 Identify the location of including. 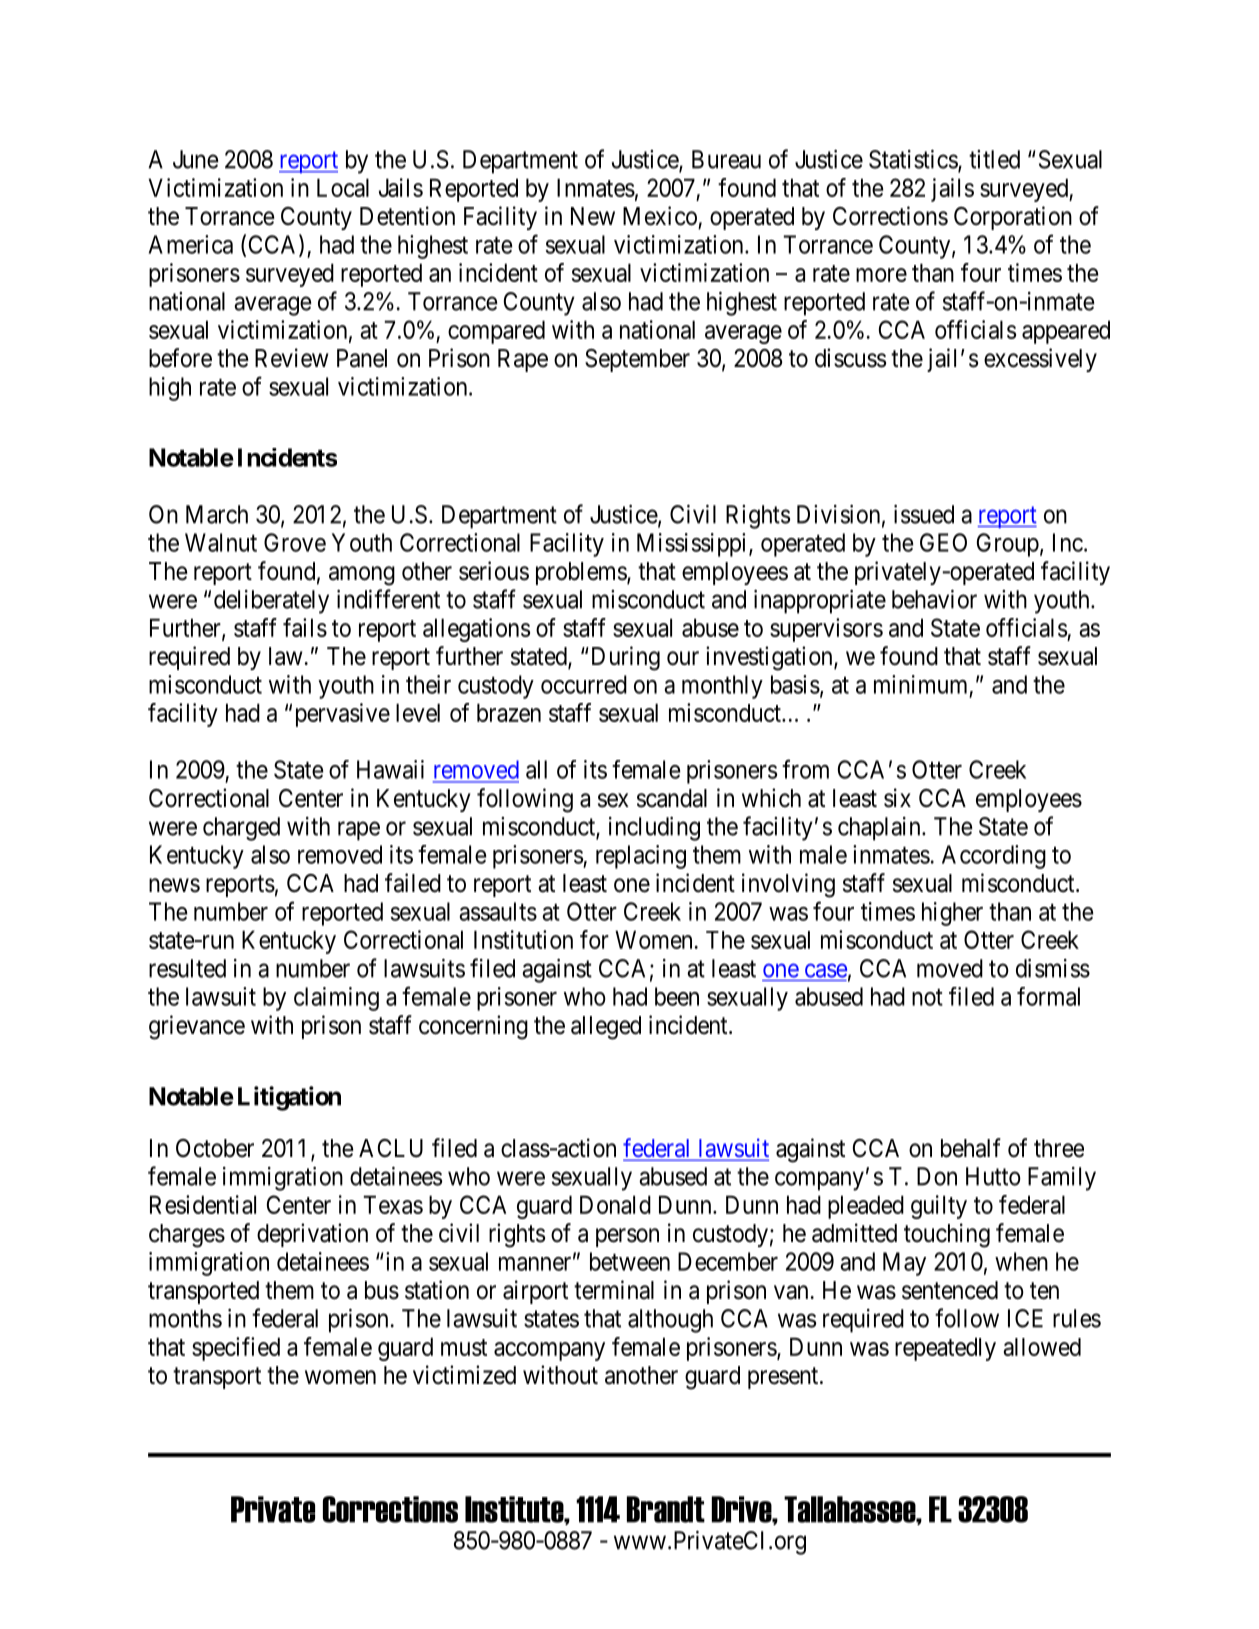
(654, 829).
